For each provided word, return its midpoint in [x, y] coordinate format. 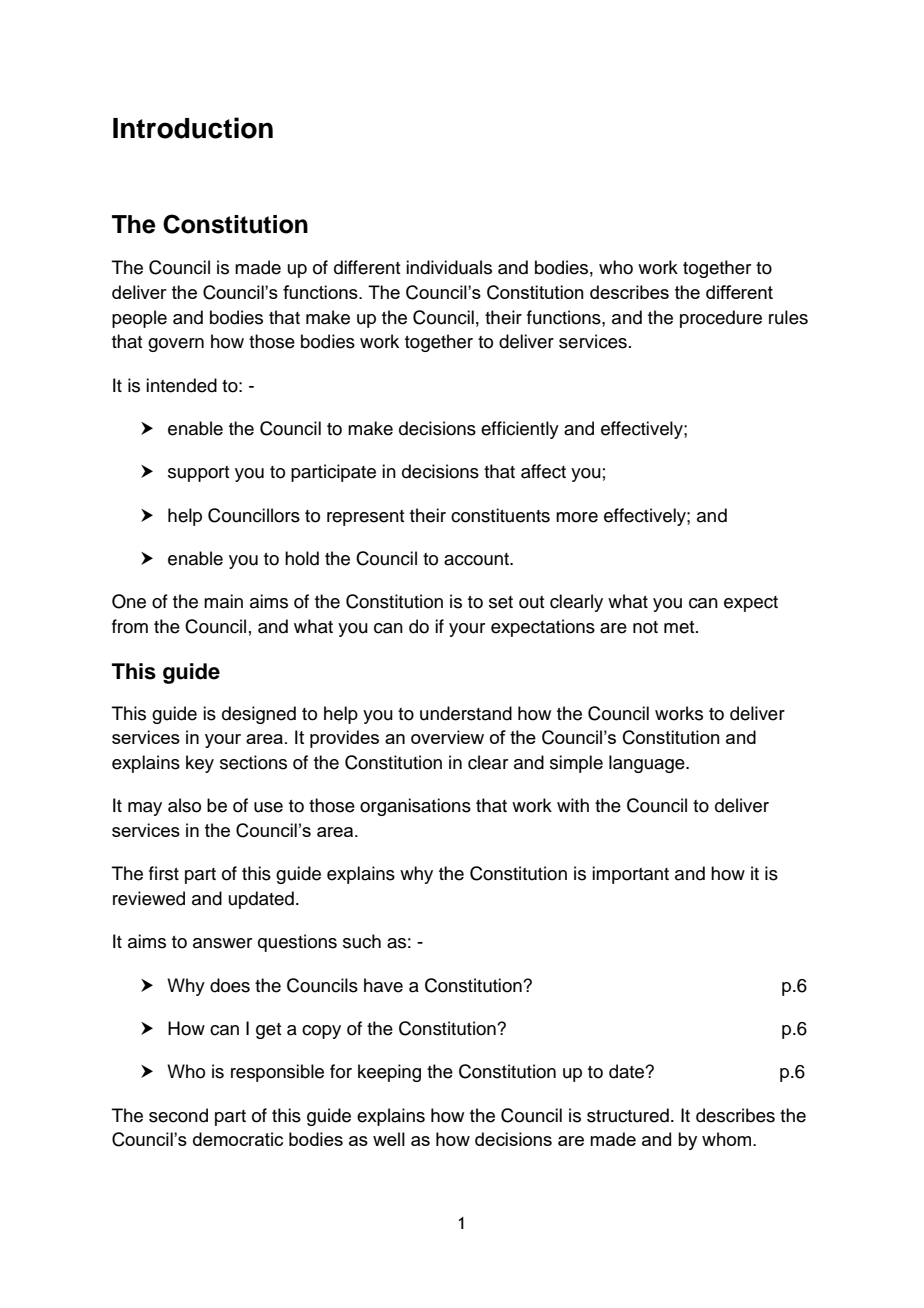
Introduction [193, 128]
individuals [449, 267]
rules [788, 317]
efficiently [520, 430]
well [389, 1139]
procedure [721, 319]
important [630, 875]
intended [181, 385]
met [680, 627]
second [178, 1115]
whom [728, 1139]
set [501, 602]
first [164, 873]
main [223, 601]
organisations [415, 807]
